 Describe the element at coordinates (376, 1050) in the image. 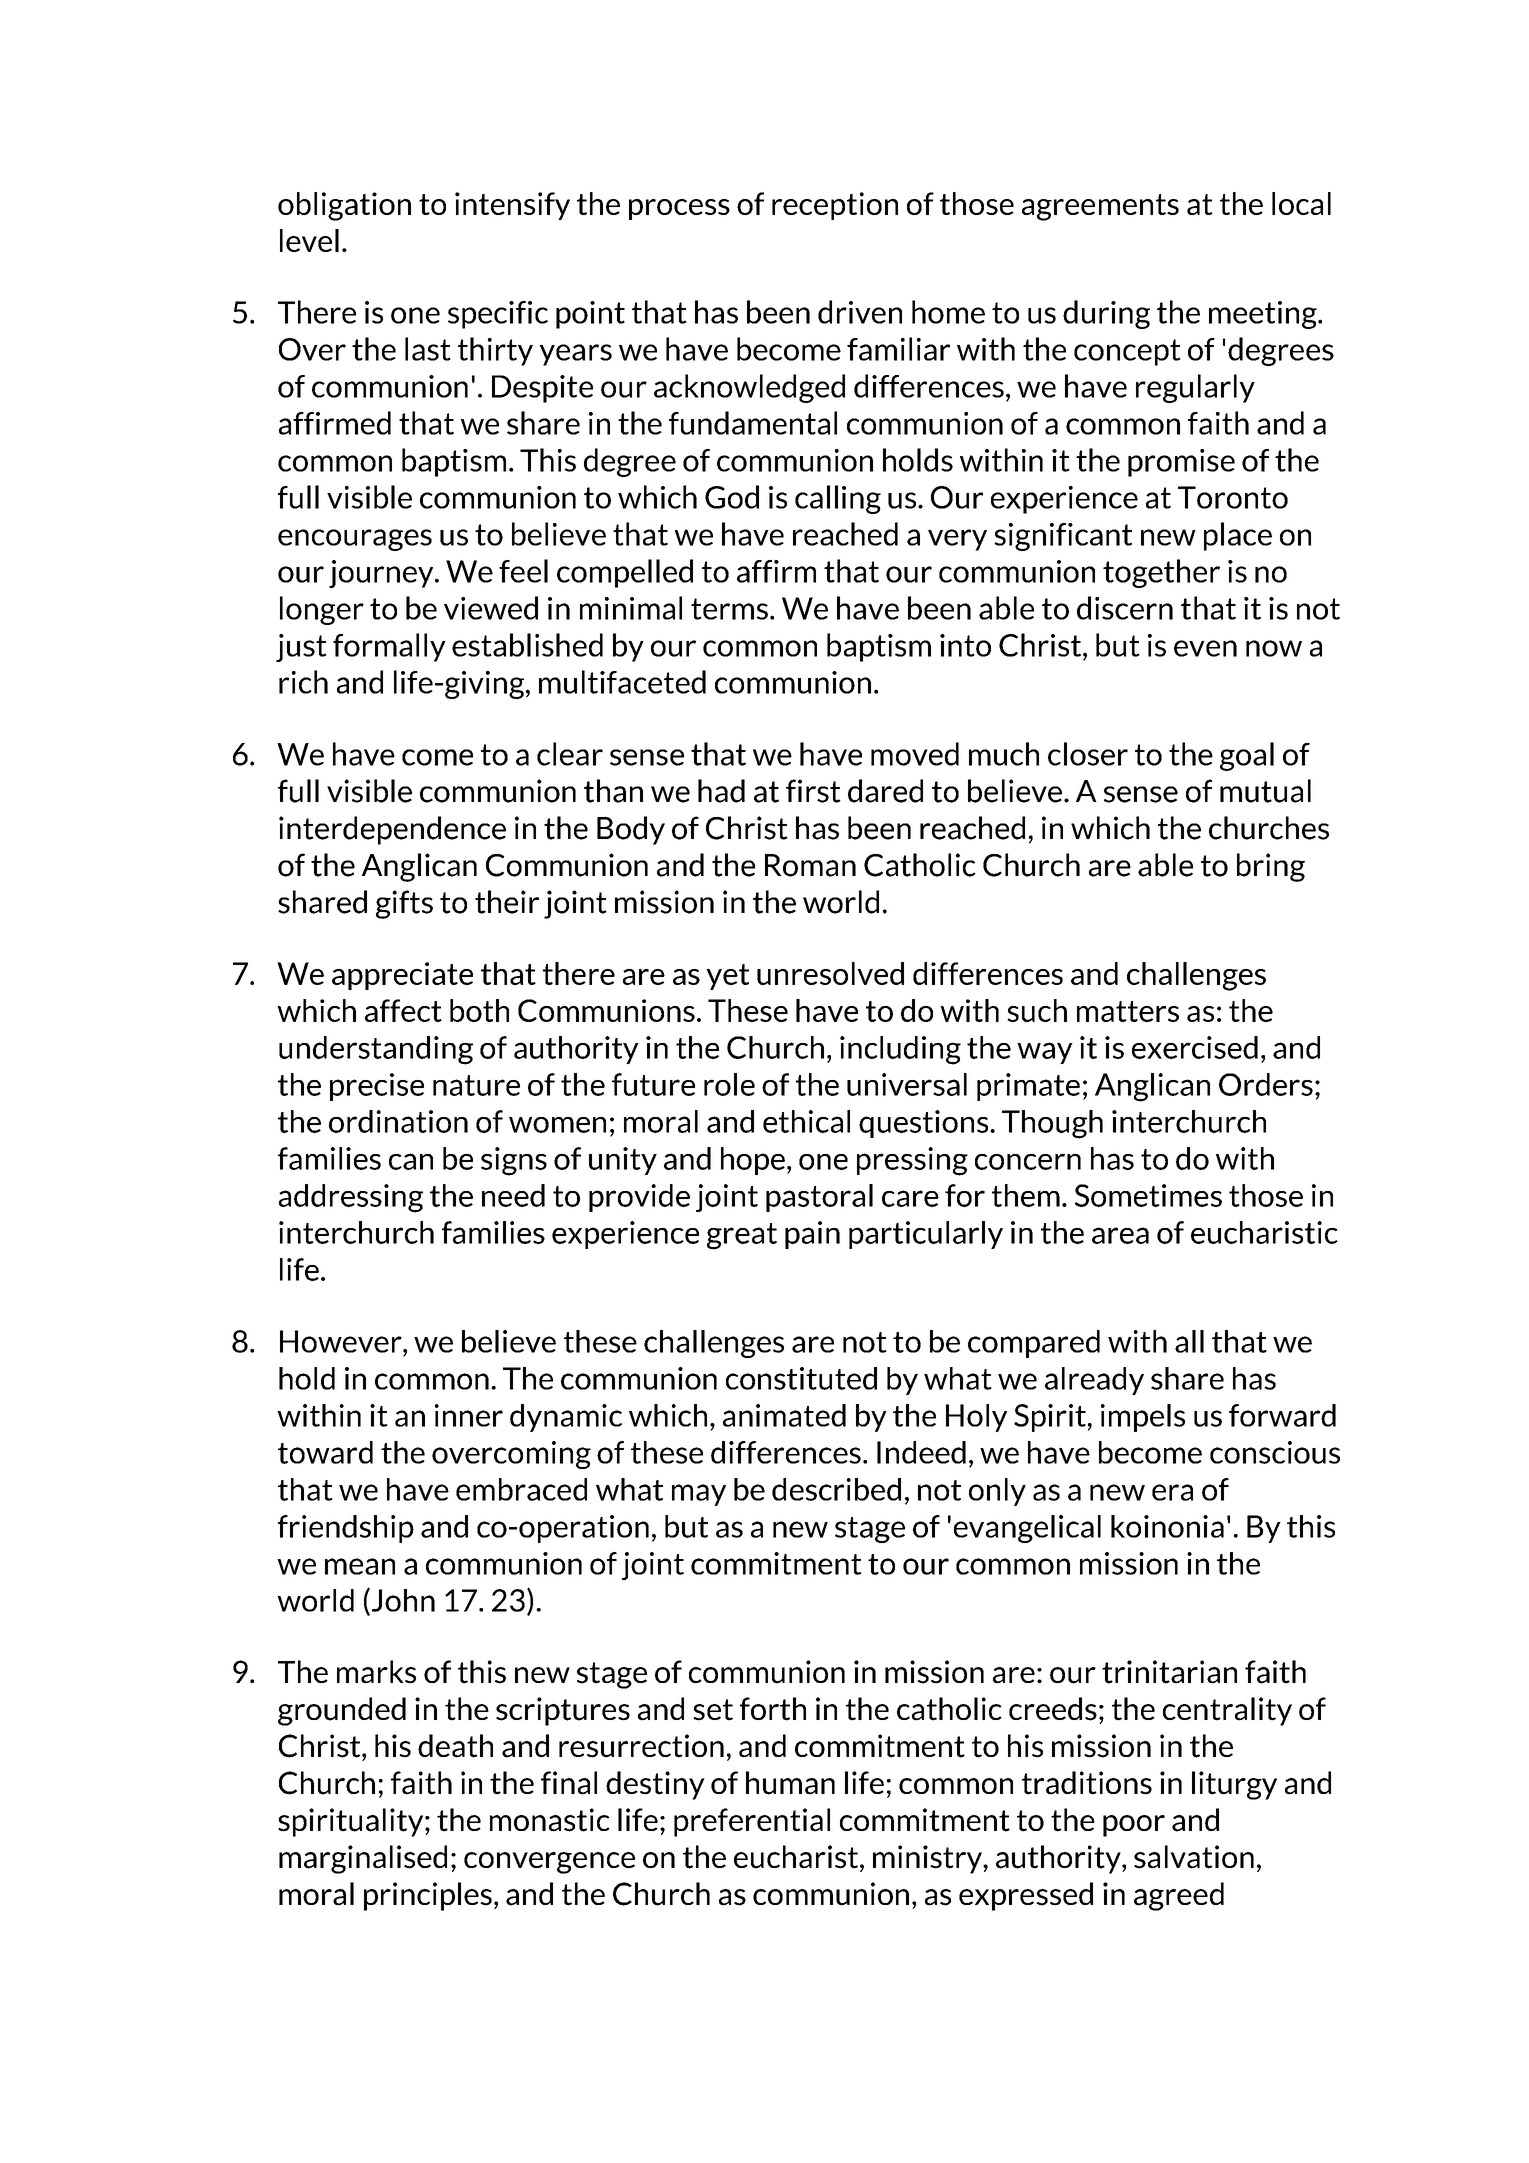

I see `understanding` at that location.
